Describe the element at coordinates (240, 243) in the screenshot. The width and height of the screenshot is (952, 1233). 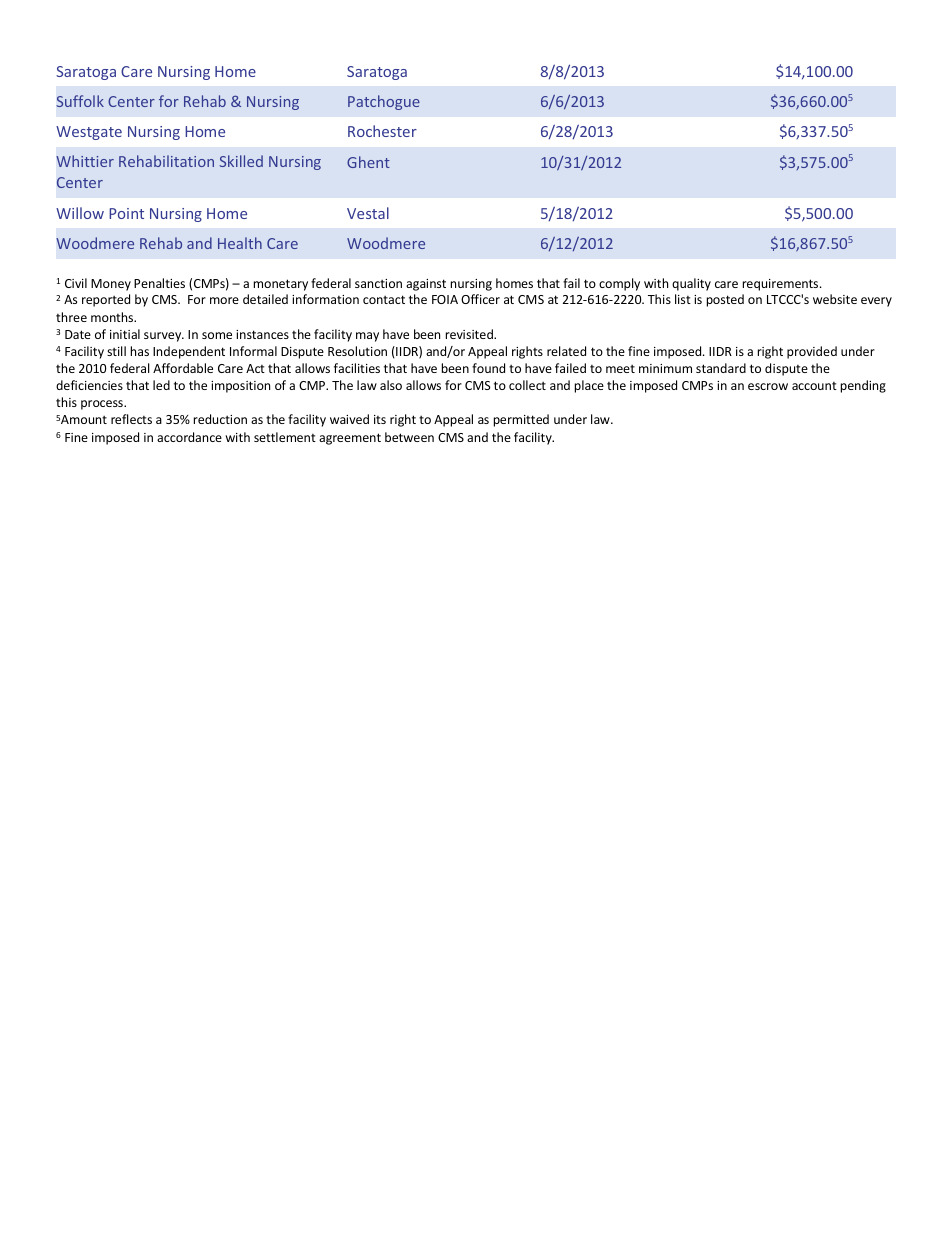
I see `Health` at that location.
